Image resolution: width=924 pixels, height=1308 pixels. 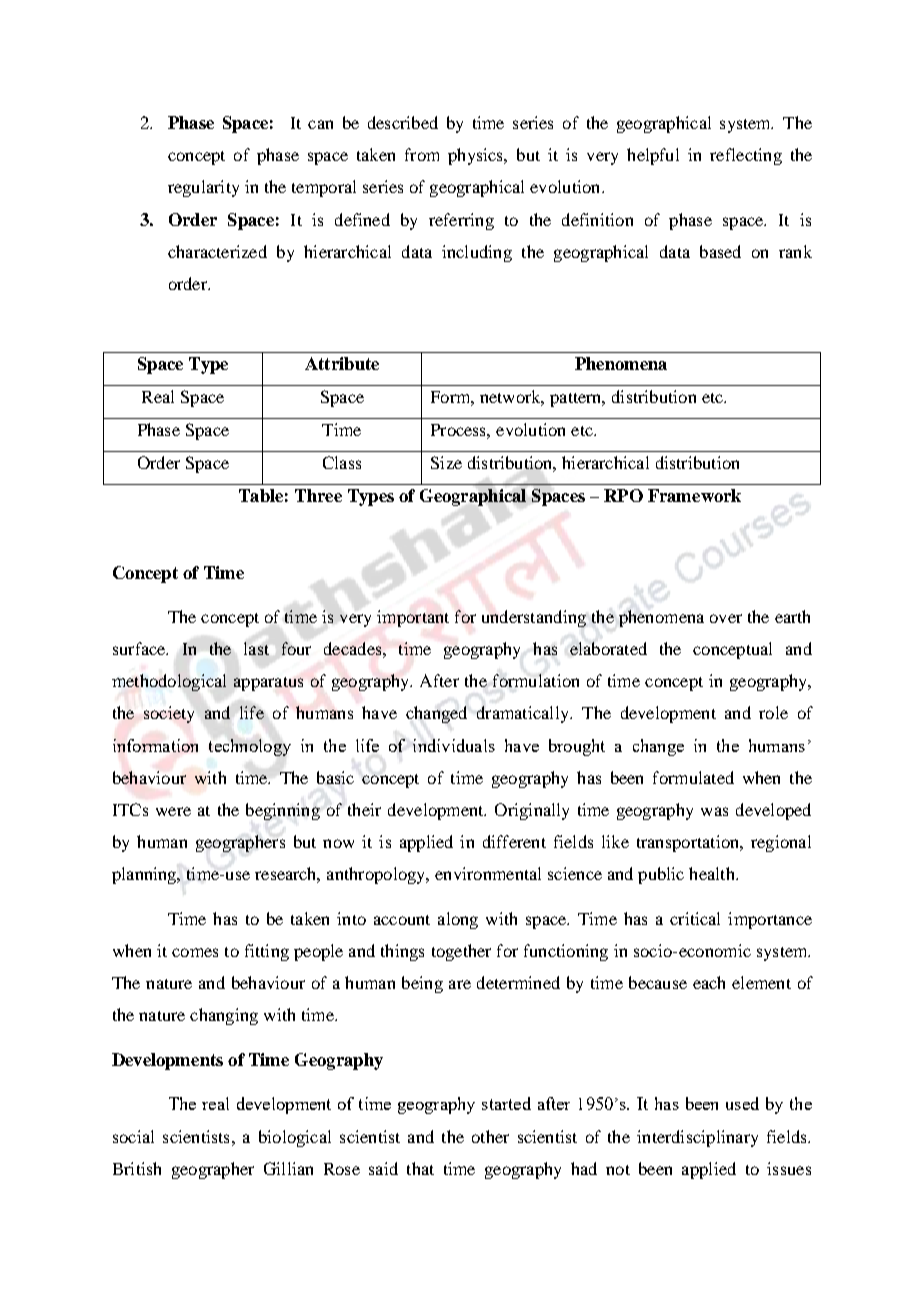 What do you see at coordinates (697, 1138) in the page?
I see `interdisciplinary` at bounding box center [697, 1138].
